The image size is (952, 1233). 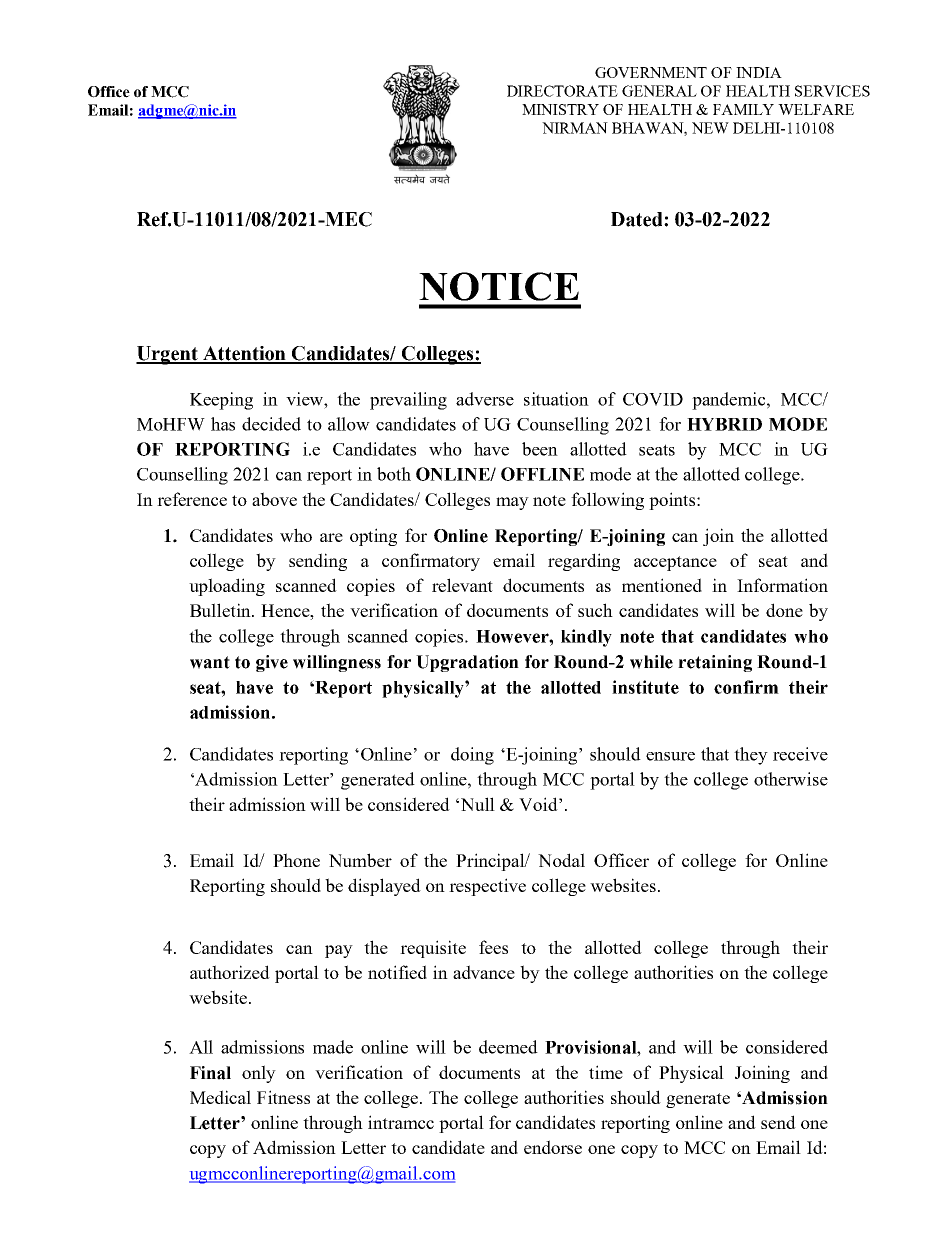 I want to click on FAMILY, so click(x=743, y=109).
